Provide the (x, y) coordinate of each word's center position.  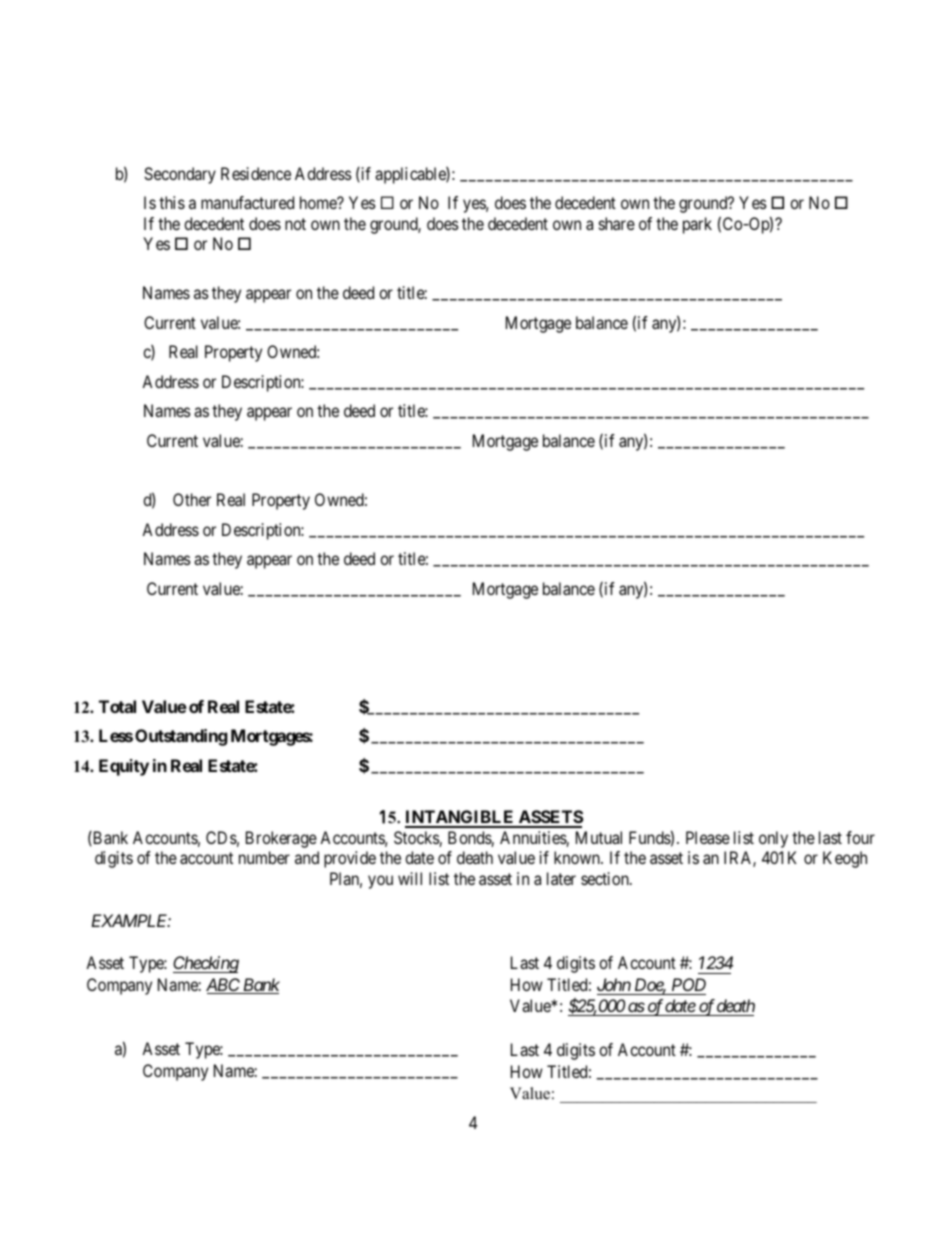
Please (708, 837)
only (773, 839)
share (617, 223)
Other (192, 499)
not (295, 224)
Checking (206, 964)
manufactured (247, 202)
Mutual (599, 837)
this (172, 202)
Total (117, 706)
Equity (124, 767)
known (578, 857)
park (697, 225)
